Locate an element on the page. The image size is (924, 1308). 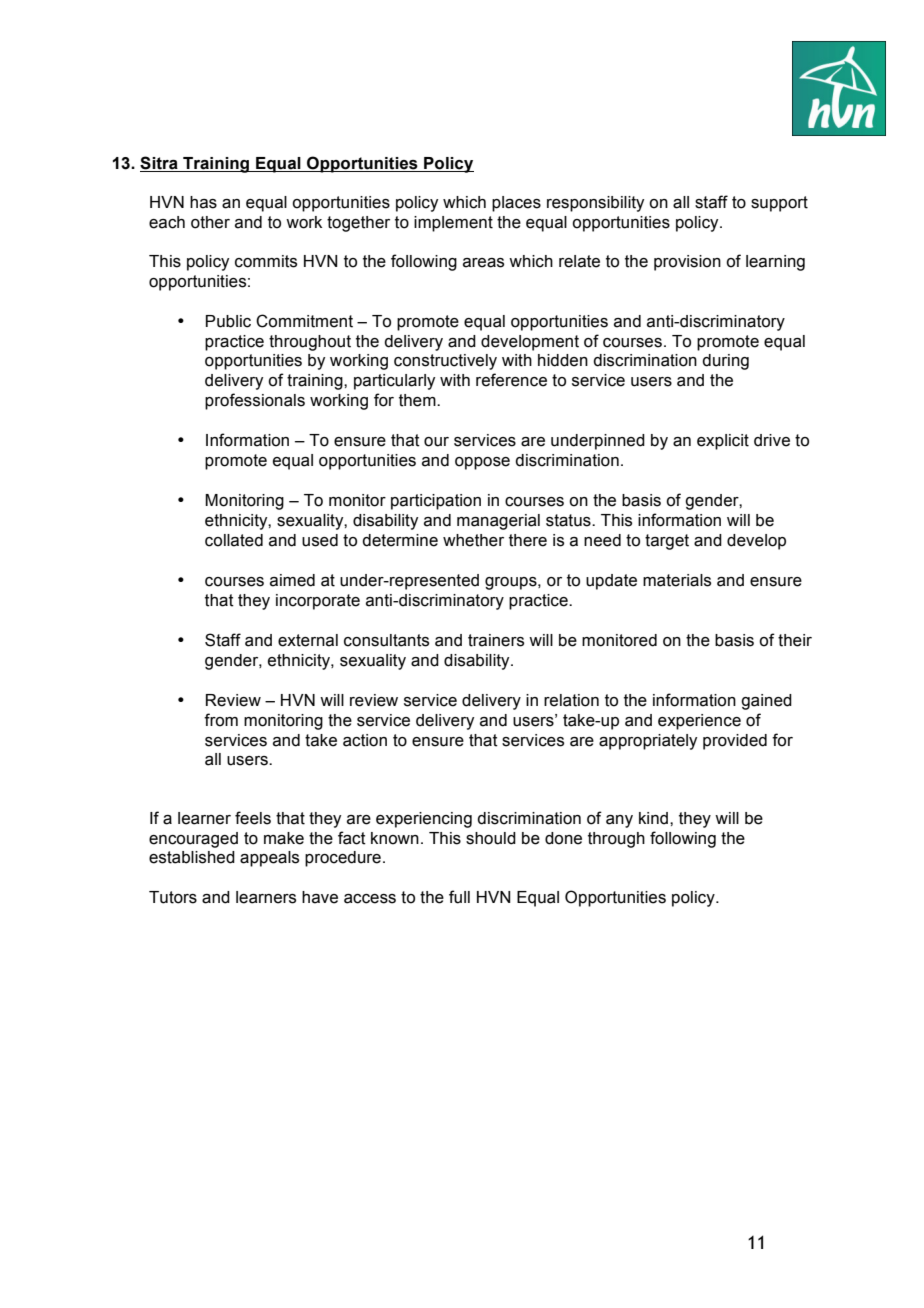
explicit is located at coordinates (723, 442).
